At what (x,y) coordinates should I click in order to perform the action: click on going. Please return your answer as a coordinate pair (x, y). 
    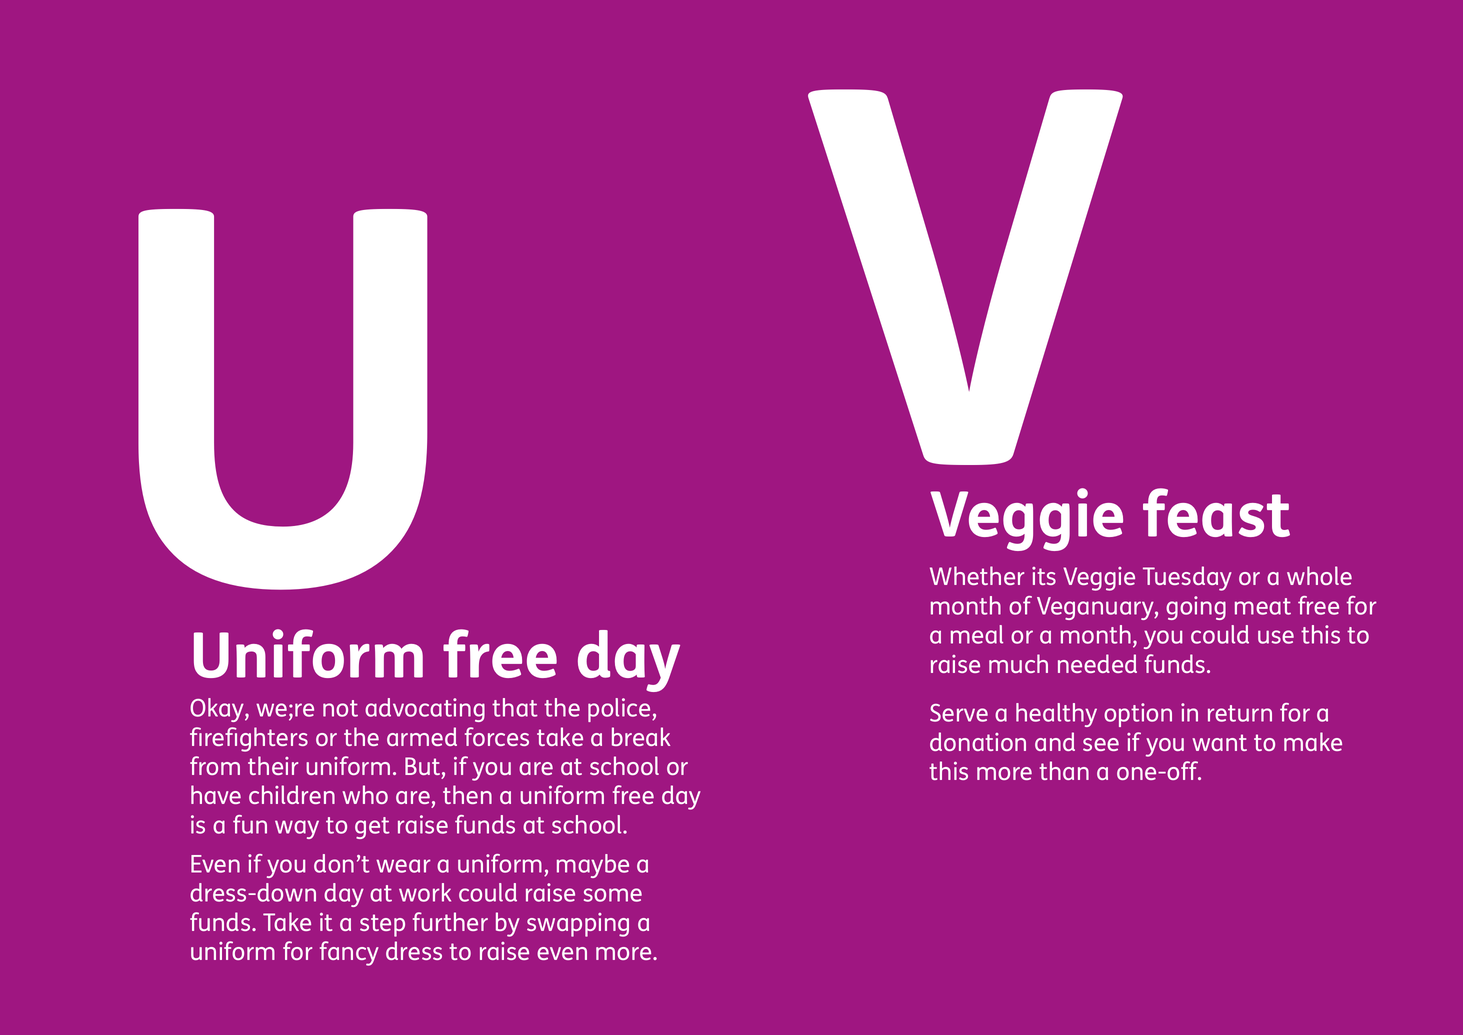
    Looking at the image, I should click on (1196, 608).
